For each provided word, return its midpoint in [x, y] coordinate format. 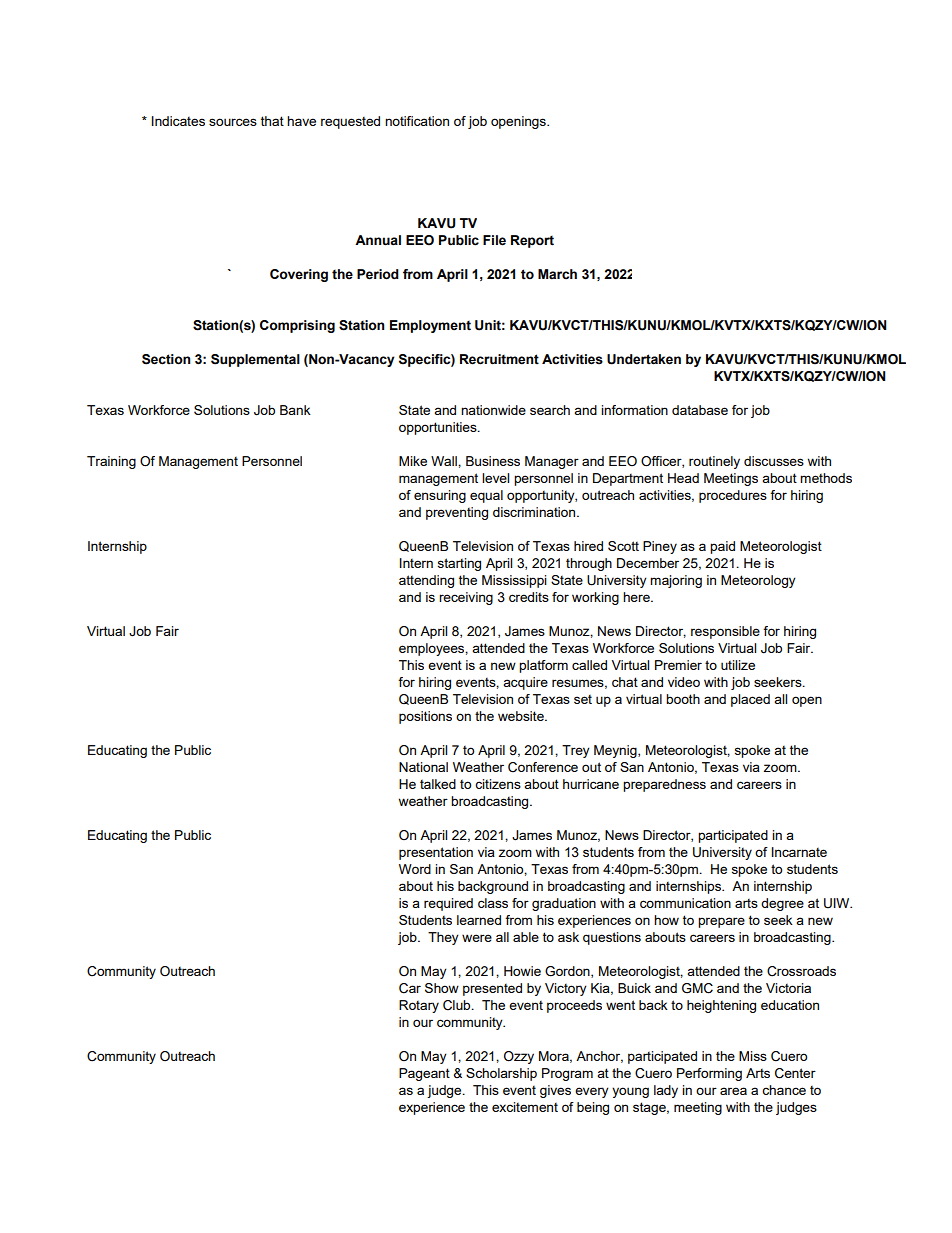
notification [417, 121]
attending [426, 581]
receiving [466, 598]
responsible [725, 632]
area [733, 1091]
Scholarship [501, 1074]
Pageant [424, 1074]
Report [532, 241]
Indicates [178, 121]
